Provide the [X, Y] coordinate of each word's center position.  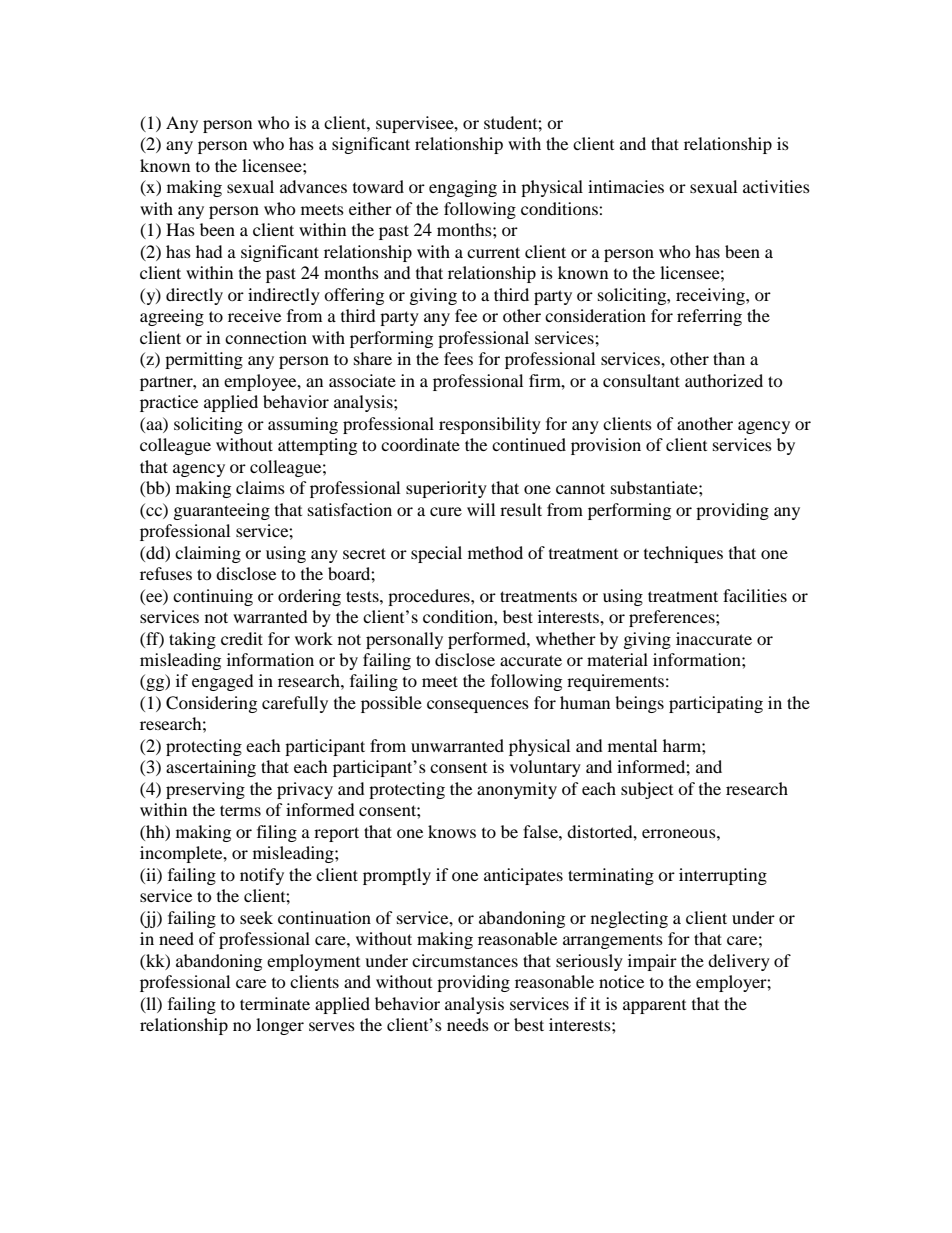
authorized [724, 380]
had [209, 251]
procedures [430, 597]
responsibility [490, 425]
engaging [463, 188]
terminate [275, 1003]
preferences [673, 618]
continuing [213, 597]
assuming [303, 425]
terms [240, 810]
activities [776, 186]
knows [452, 831]
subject [647, 790]
